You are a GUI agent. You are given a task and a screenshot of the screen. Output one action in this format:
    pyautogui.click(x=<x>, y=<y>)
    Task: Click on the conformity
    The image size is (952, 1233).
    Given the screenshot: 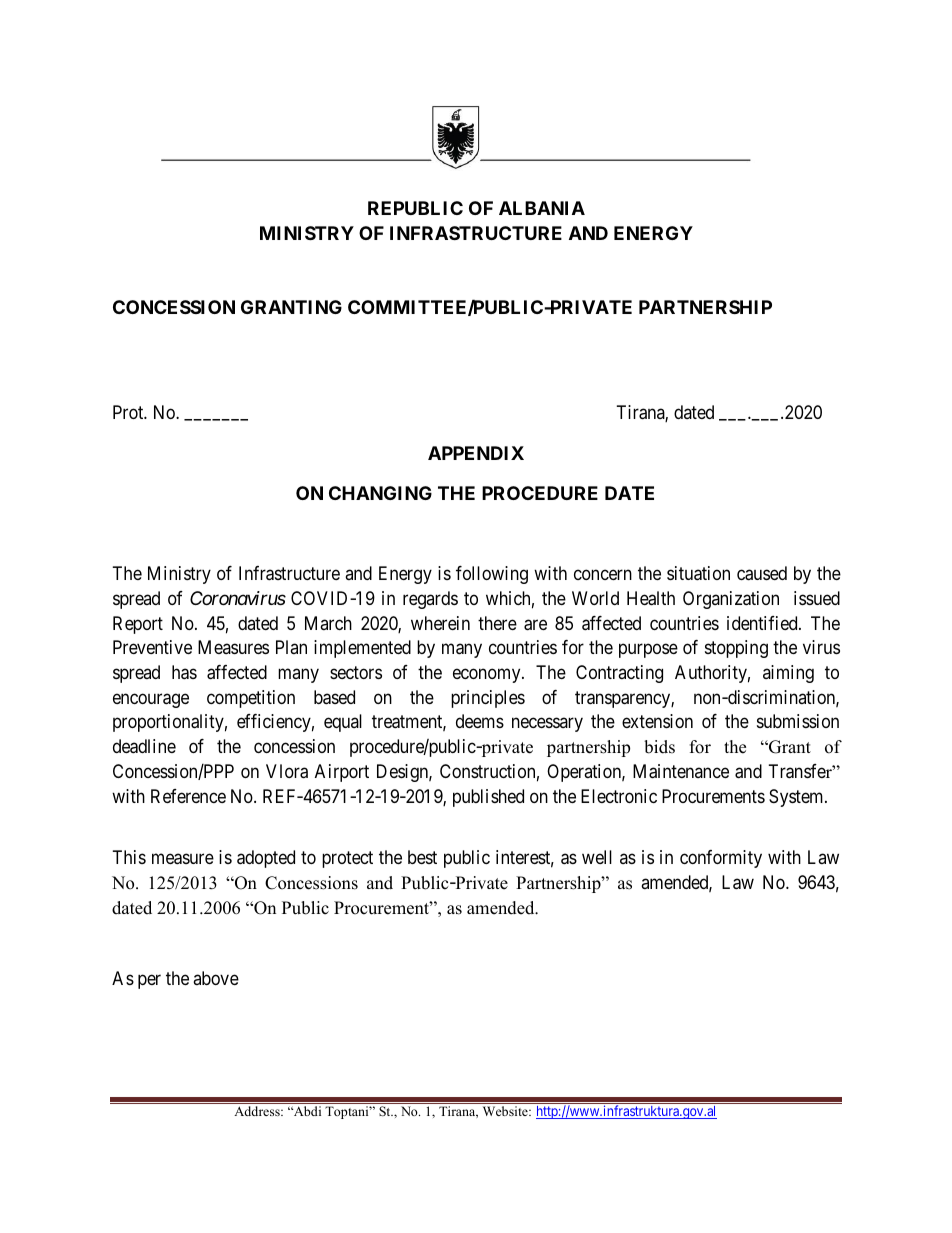 What is the action you would take?
    pyautogui.click(x=721, y=859)
